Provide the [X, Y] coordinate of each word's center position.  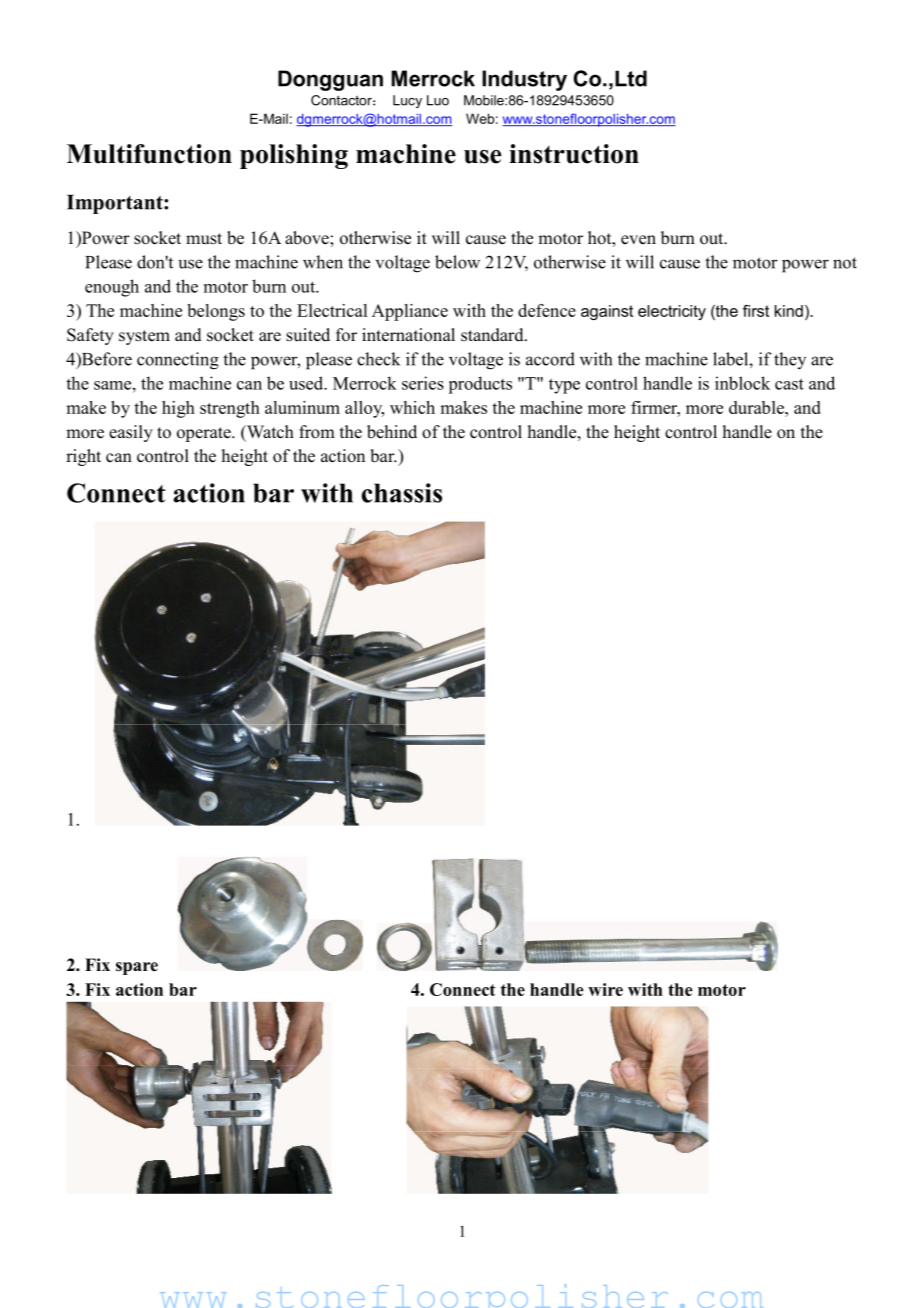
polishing [294, 156]
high [178, 409]
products [480, 385]
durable [757, 407]
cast [789, 384]
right [83, 457]
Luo [438, 100]
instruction [574, 154]
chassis [402, 493]
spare [137, 968]
